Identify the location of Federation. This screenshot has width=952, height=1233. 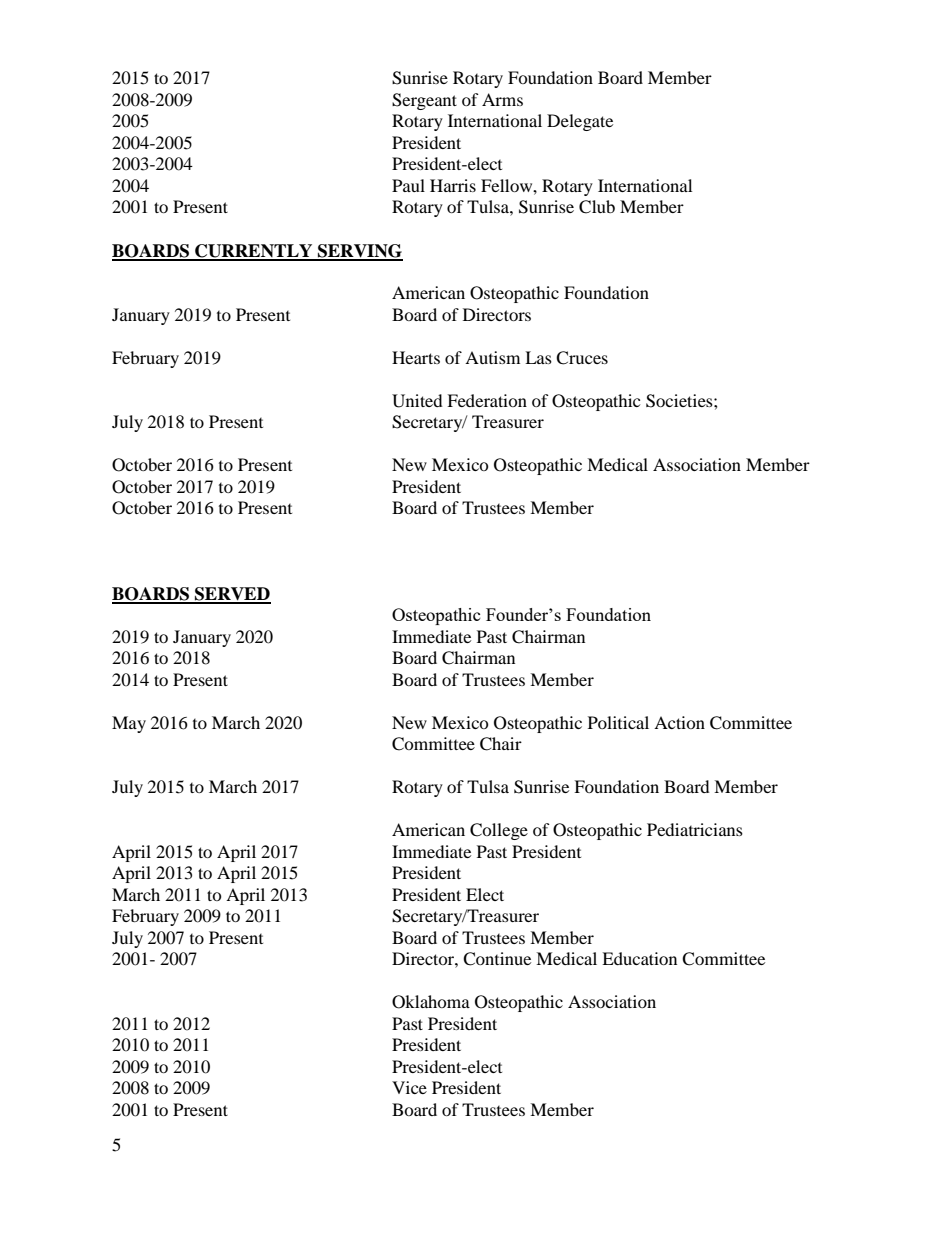
(487, 400).
